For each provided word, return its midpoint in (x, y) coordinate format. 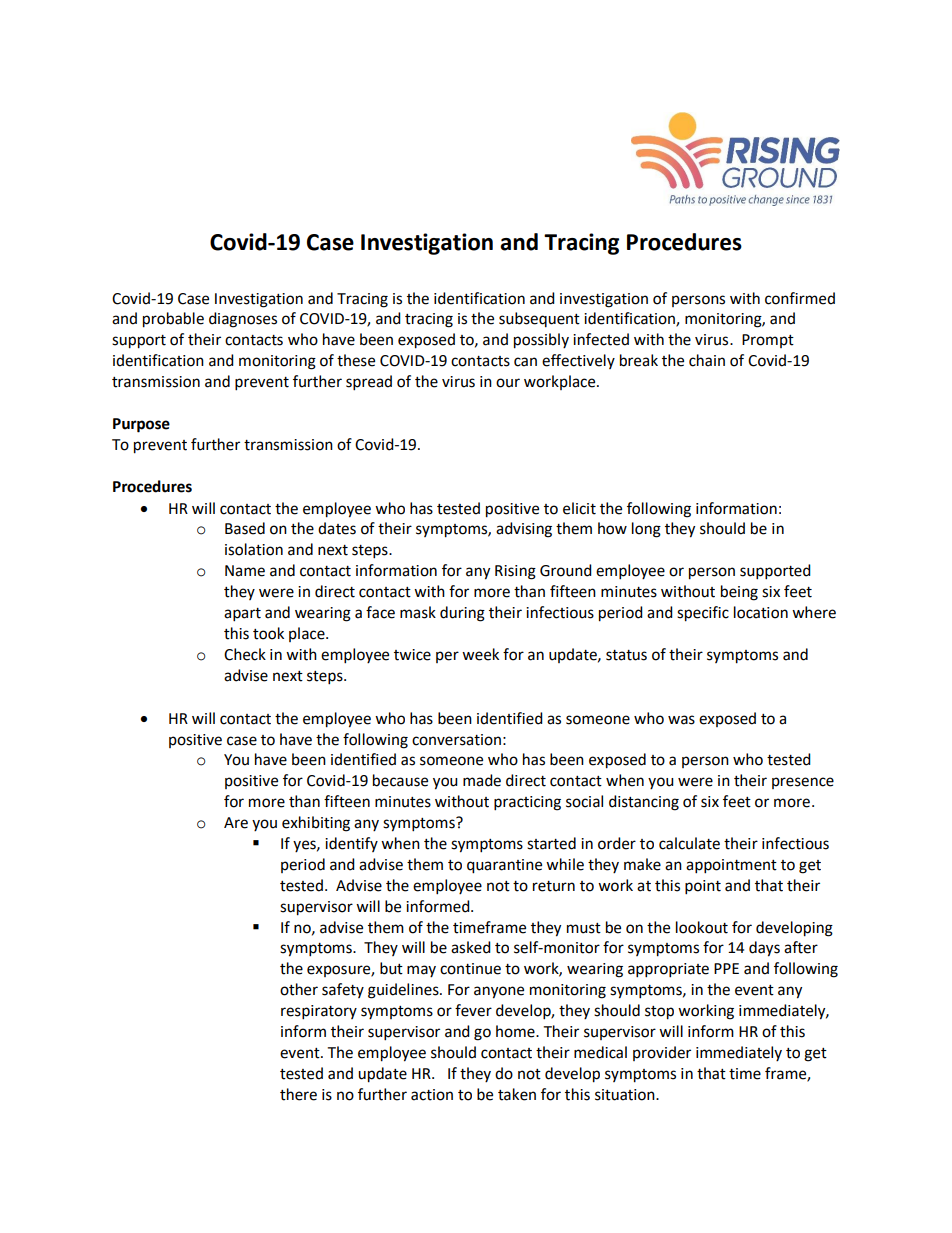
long (646, 530)
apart (242, 615)
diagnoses (243, 320)
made (482, 780)
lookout (702, 927)
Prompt (768, 341)
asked (471, 947)
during (462, 614)
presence (803, 783)
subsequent (539, 319)
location (761, 612)
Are (236, 823)
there (298, 1094)
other (299, 989)
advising (524, 530)
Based (245, 528)
